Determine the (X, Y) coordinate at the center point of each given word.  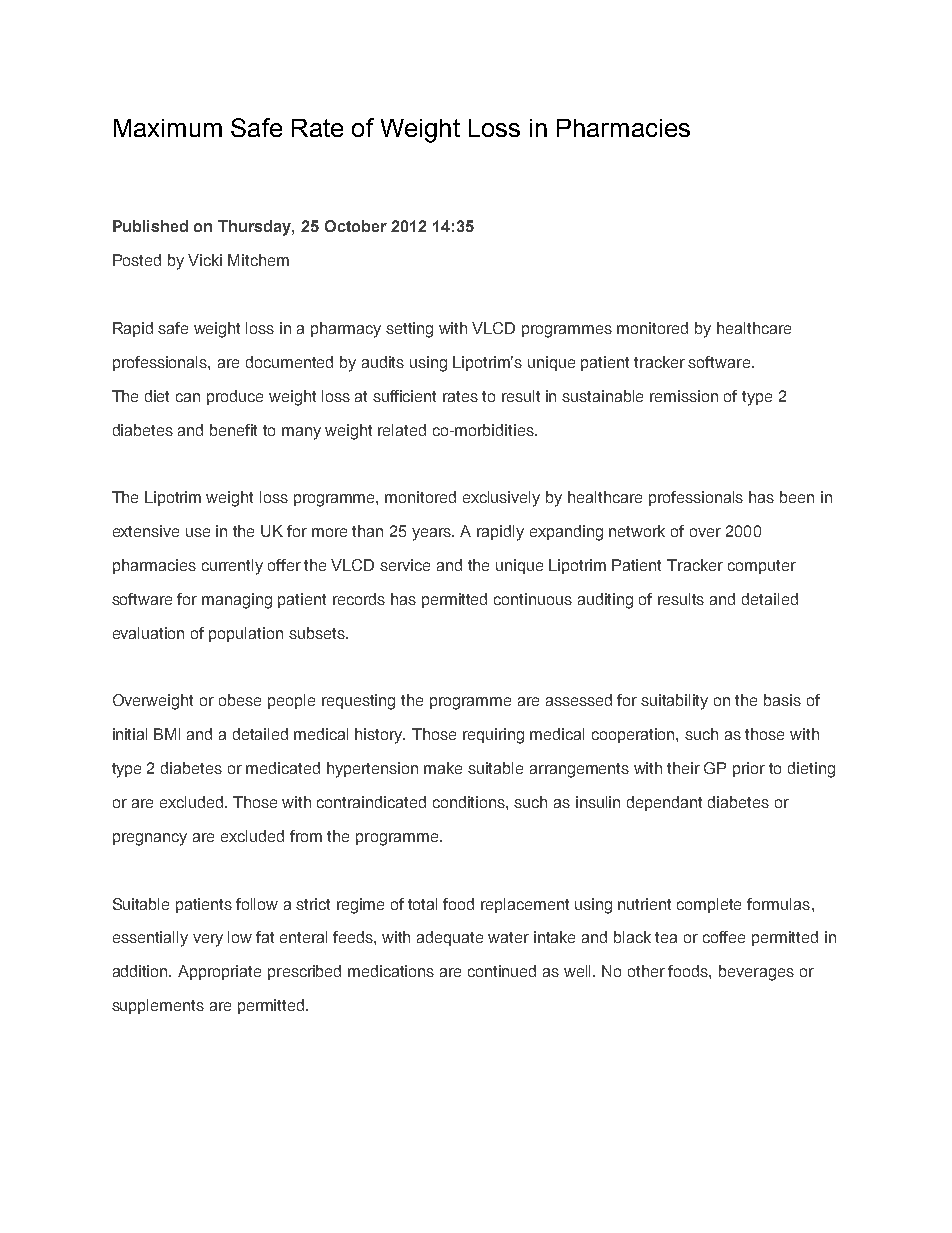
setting (409, 330)
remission (684, 396)
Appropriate (219, 972)
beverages (756, 973)
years (433, 534)
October (356, 226)
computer (762, 567)
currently (232, 567)
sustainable (602, 396)
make (443, 768)
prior (749, 769)
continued (502, 971)
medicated (283, 768)
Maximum (168, 128)
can (188, 397)
